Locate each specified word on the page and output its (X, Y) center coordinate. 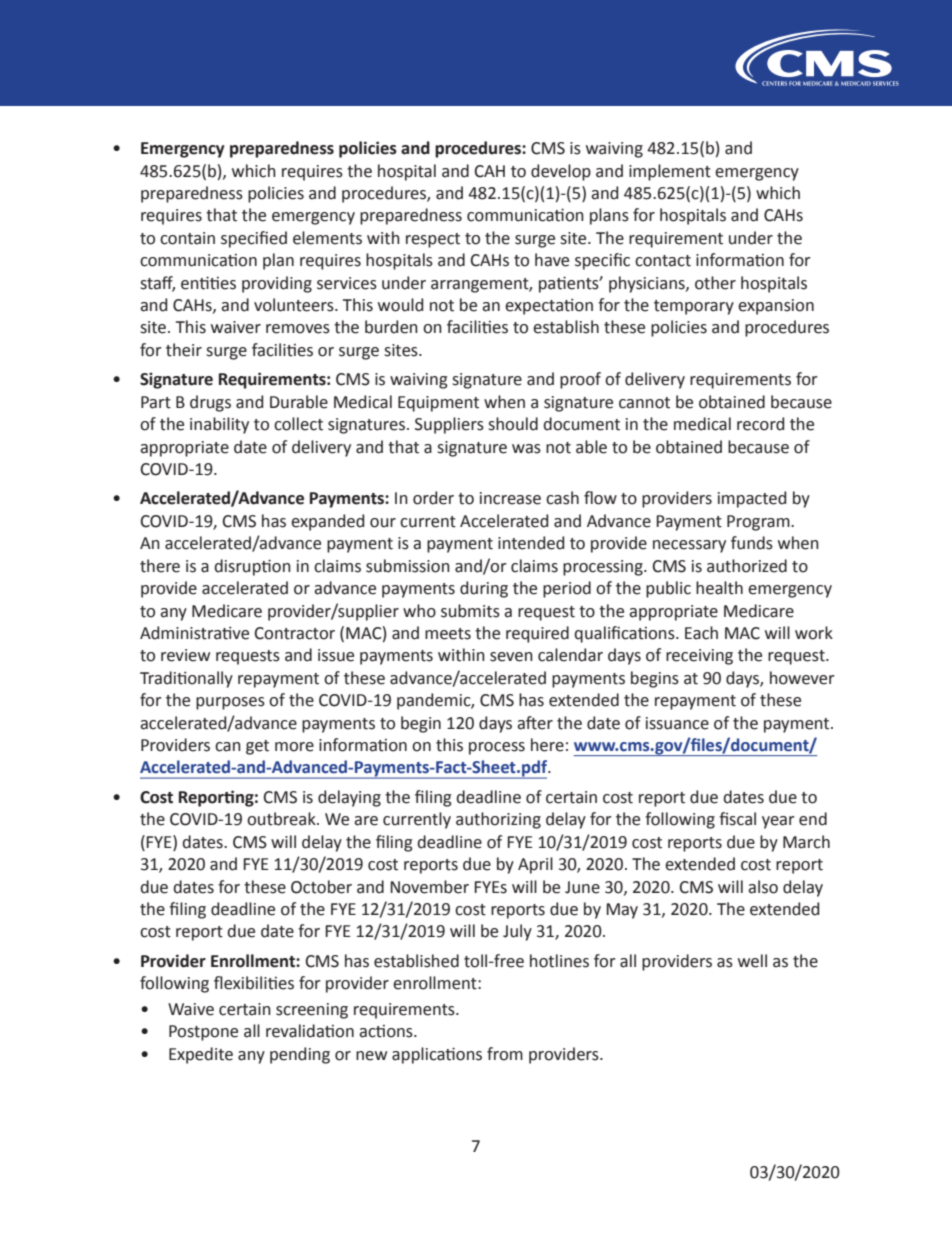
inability (219, 425)
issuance (677, 723)
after (535, 723)
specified (254, 239)
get (257, 747)
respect (433, 240)
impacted (752, 499)
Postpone (203, 1033)
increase (510, 498)
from (505, 1054)
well (752, 961)
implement (670, 172)
